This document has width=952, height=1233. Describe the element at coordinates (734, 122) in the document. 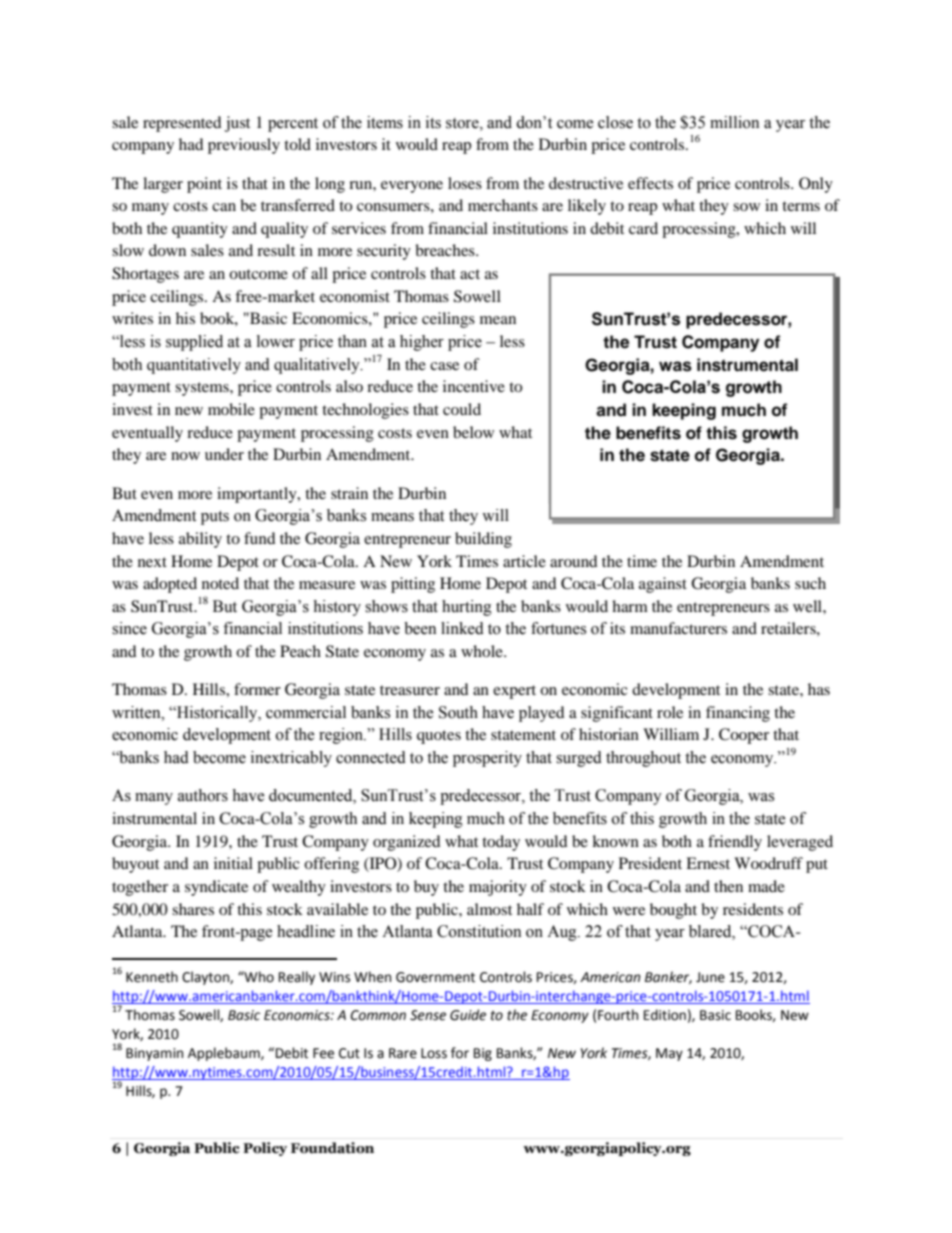

I see `million` at that location.
